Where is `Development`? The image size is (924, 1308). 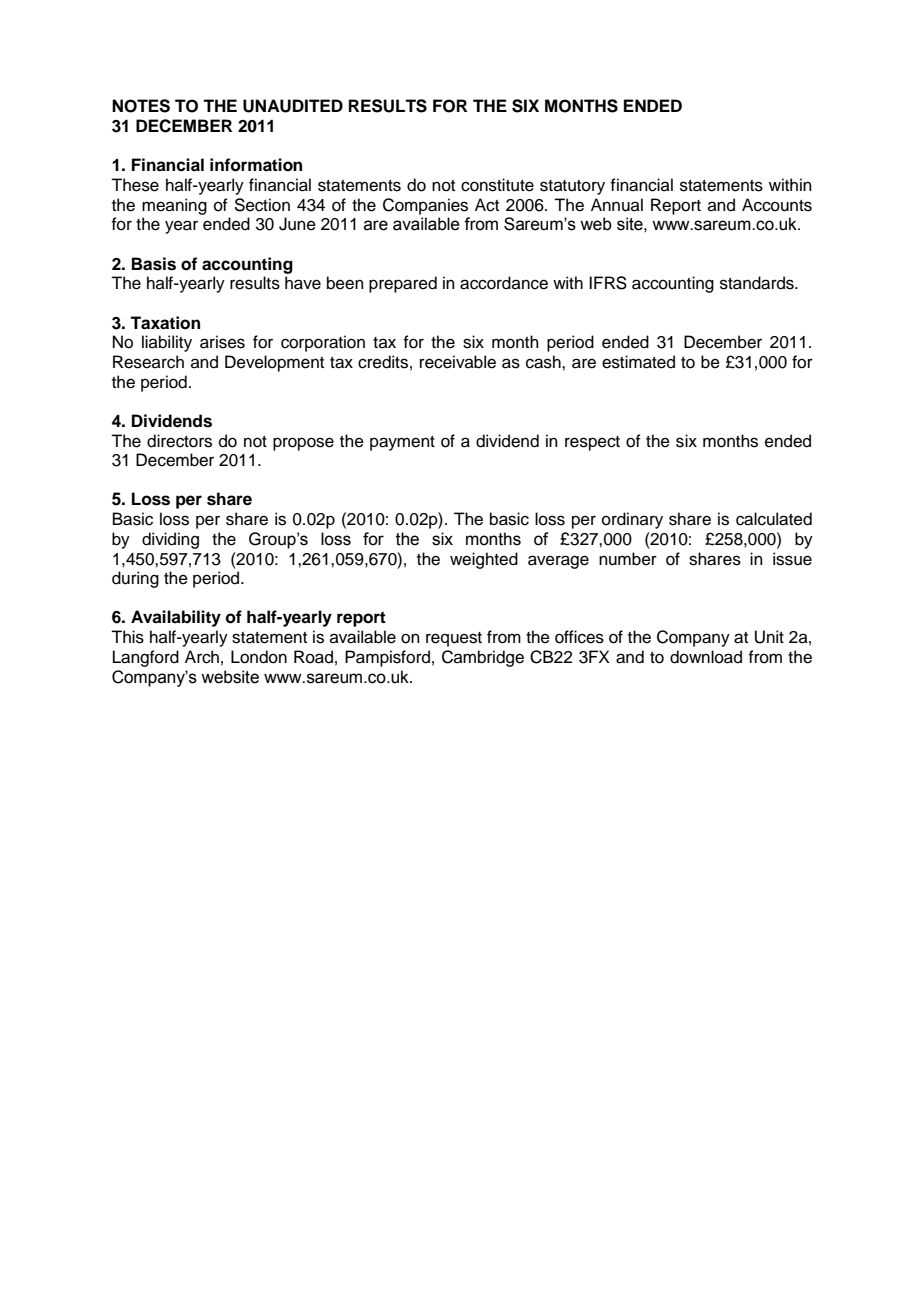 Development is located at coordinates (274, 363).
